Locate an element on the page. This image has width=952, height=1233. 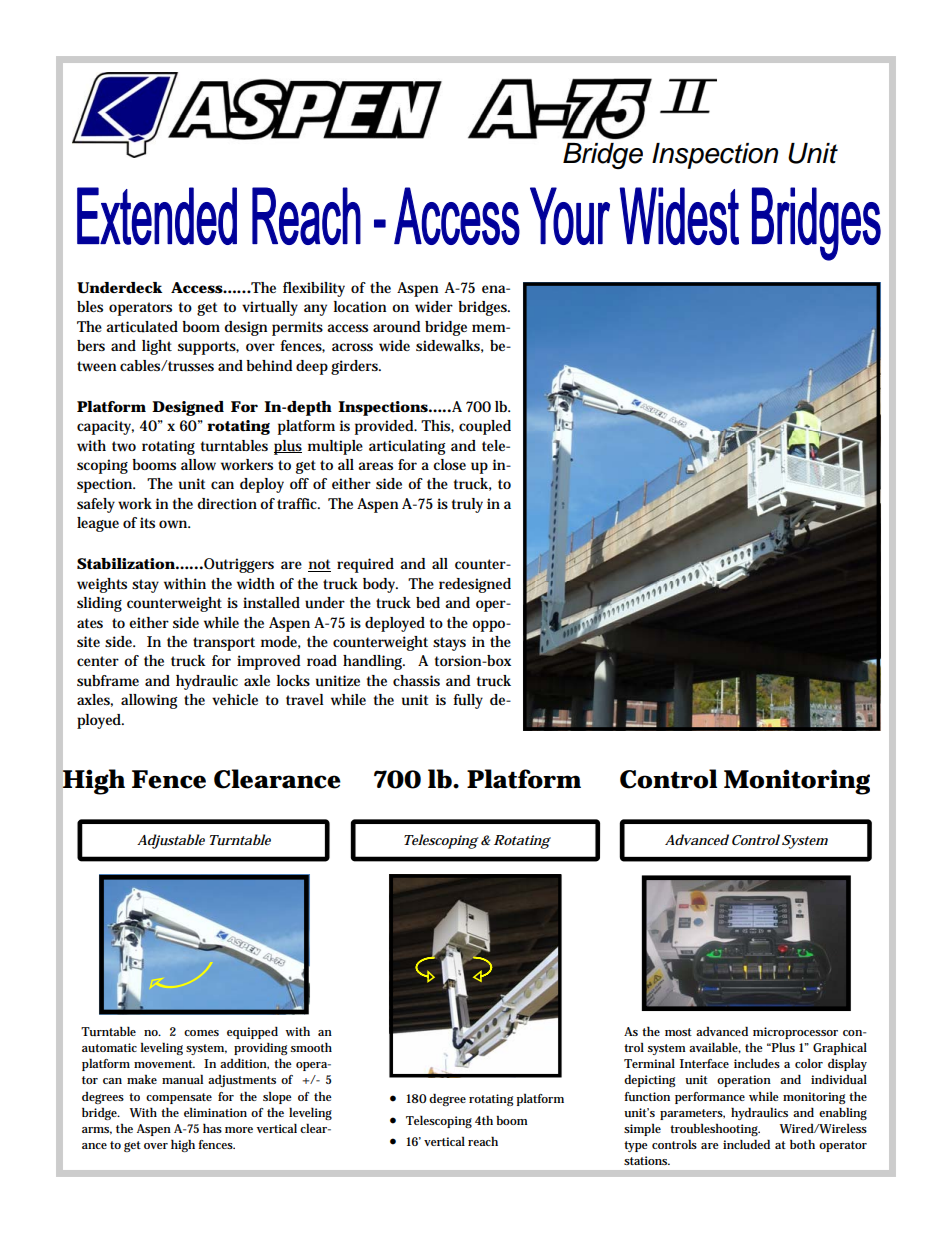
elimination is located at coordinates (215, 1112).
